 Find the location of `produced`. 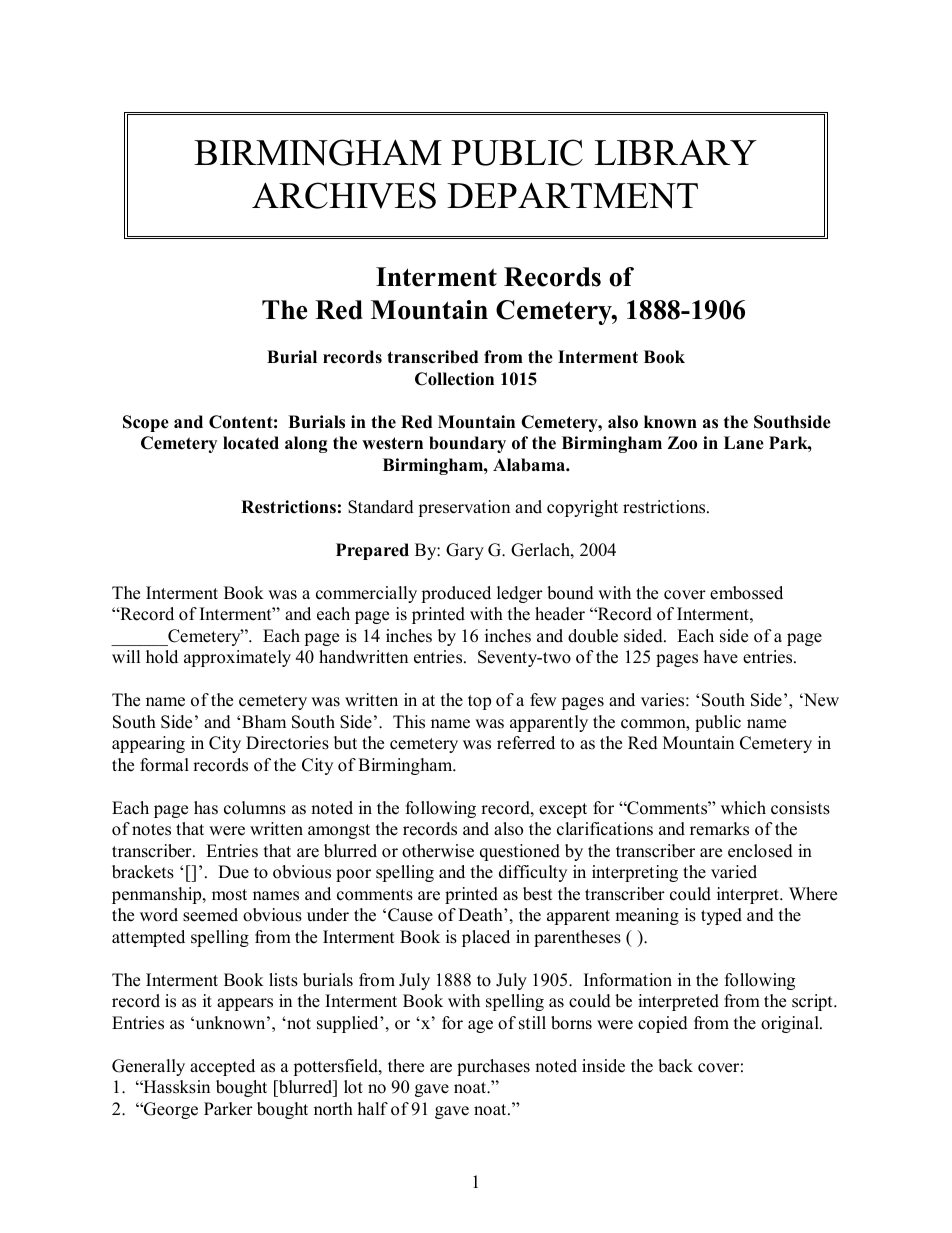

produced is located at coordinates (456, 594).
